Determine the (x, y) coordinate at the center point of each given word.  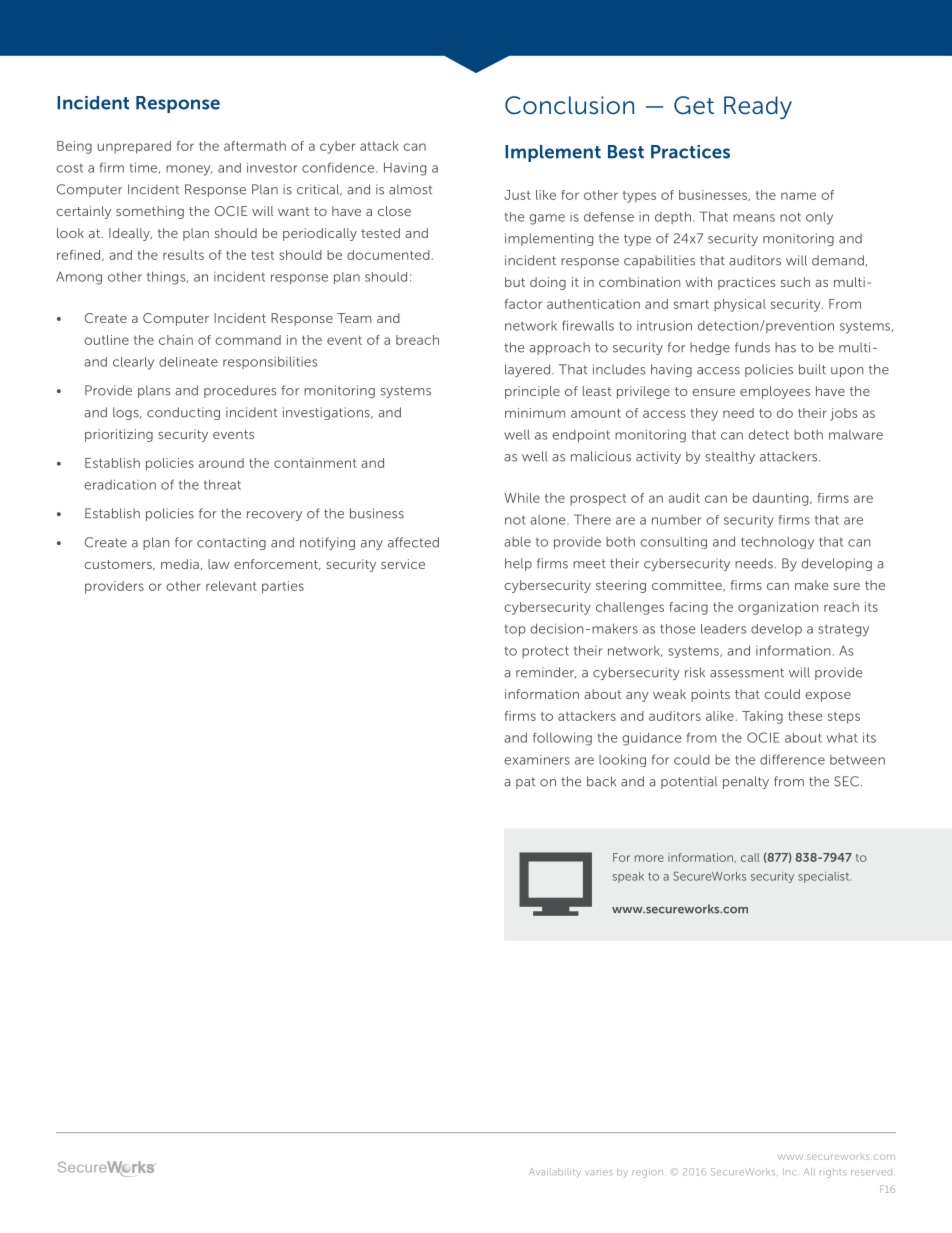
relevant (231, 586)
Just (517, 195)
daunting (782, 499)
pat (525, 783)
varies (599, 1173)
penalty (746, 782)
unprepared (134, 147)
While (522, 498)
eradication (120, 484)
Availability (555, 1173)
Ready (758, 107)
